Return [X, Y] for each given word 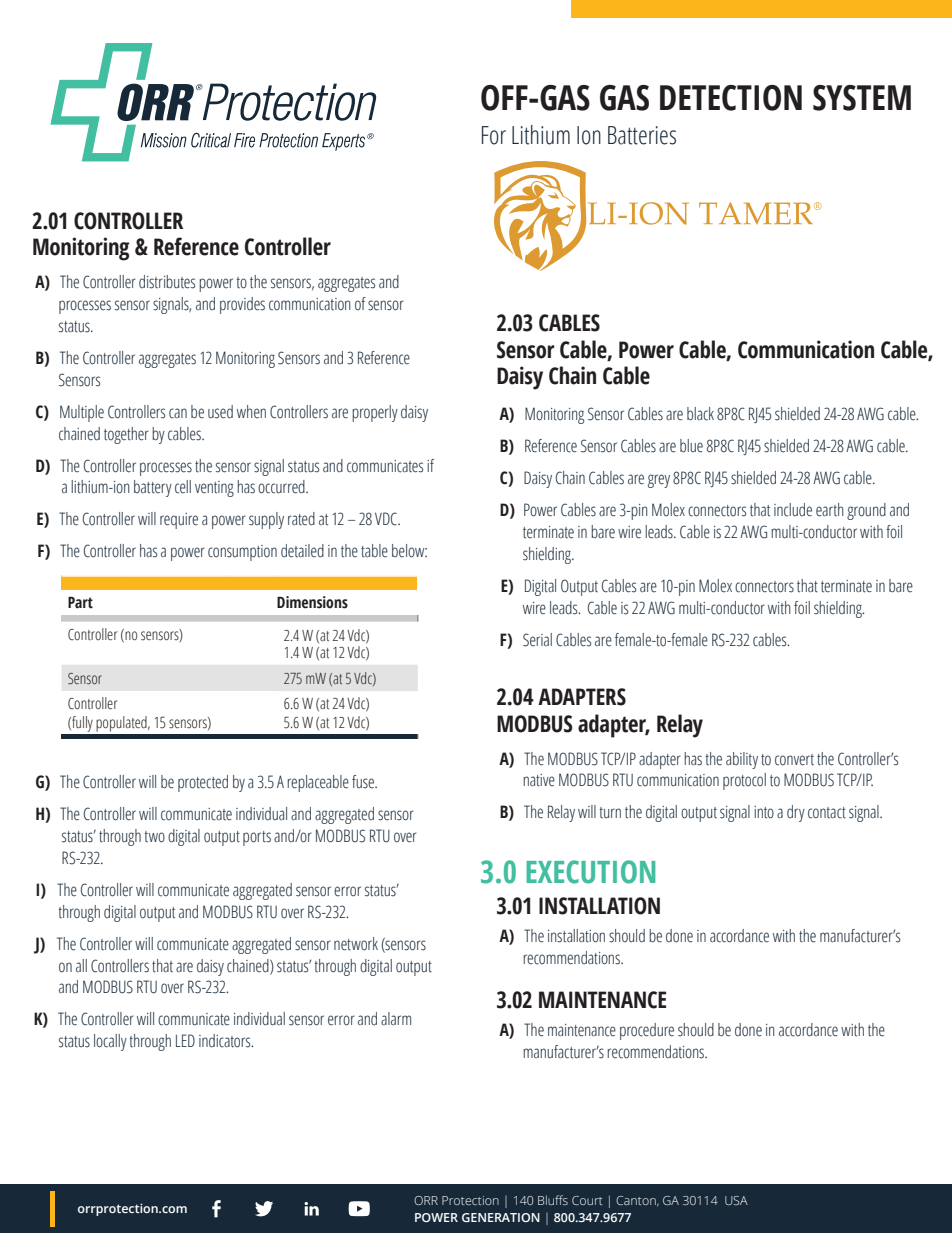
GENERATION [501, 1217]
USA [736, 1200]
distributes [167, 282]
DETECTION [731, 98]
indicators [226, 1041]
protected [203, 783]
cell [183, 487]
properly [375, 413]
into [764, 812]
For [494, 135]
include [793, 510]
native [539, 780]
